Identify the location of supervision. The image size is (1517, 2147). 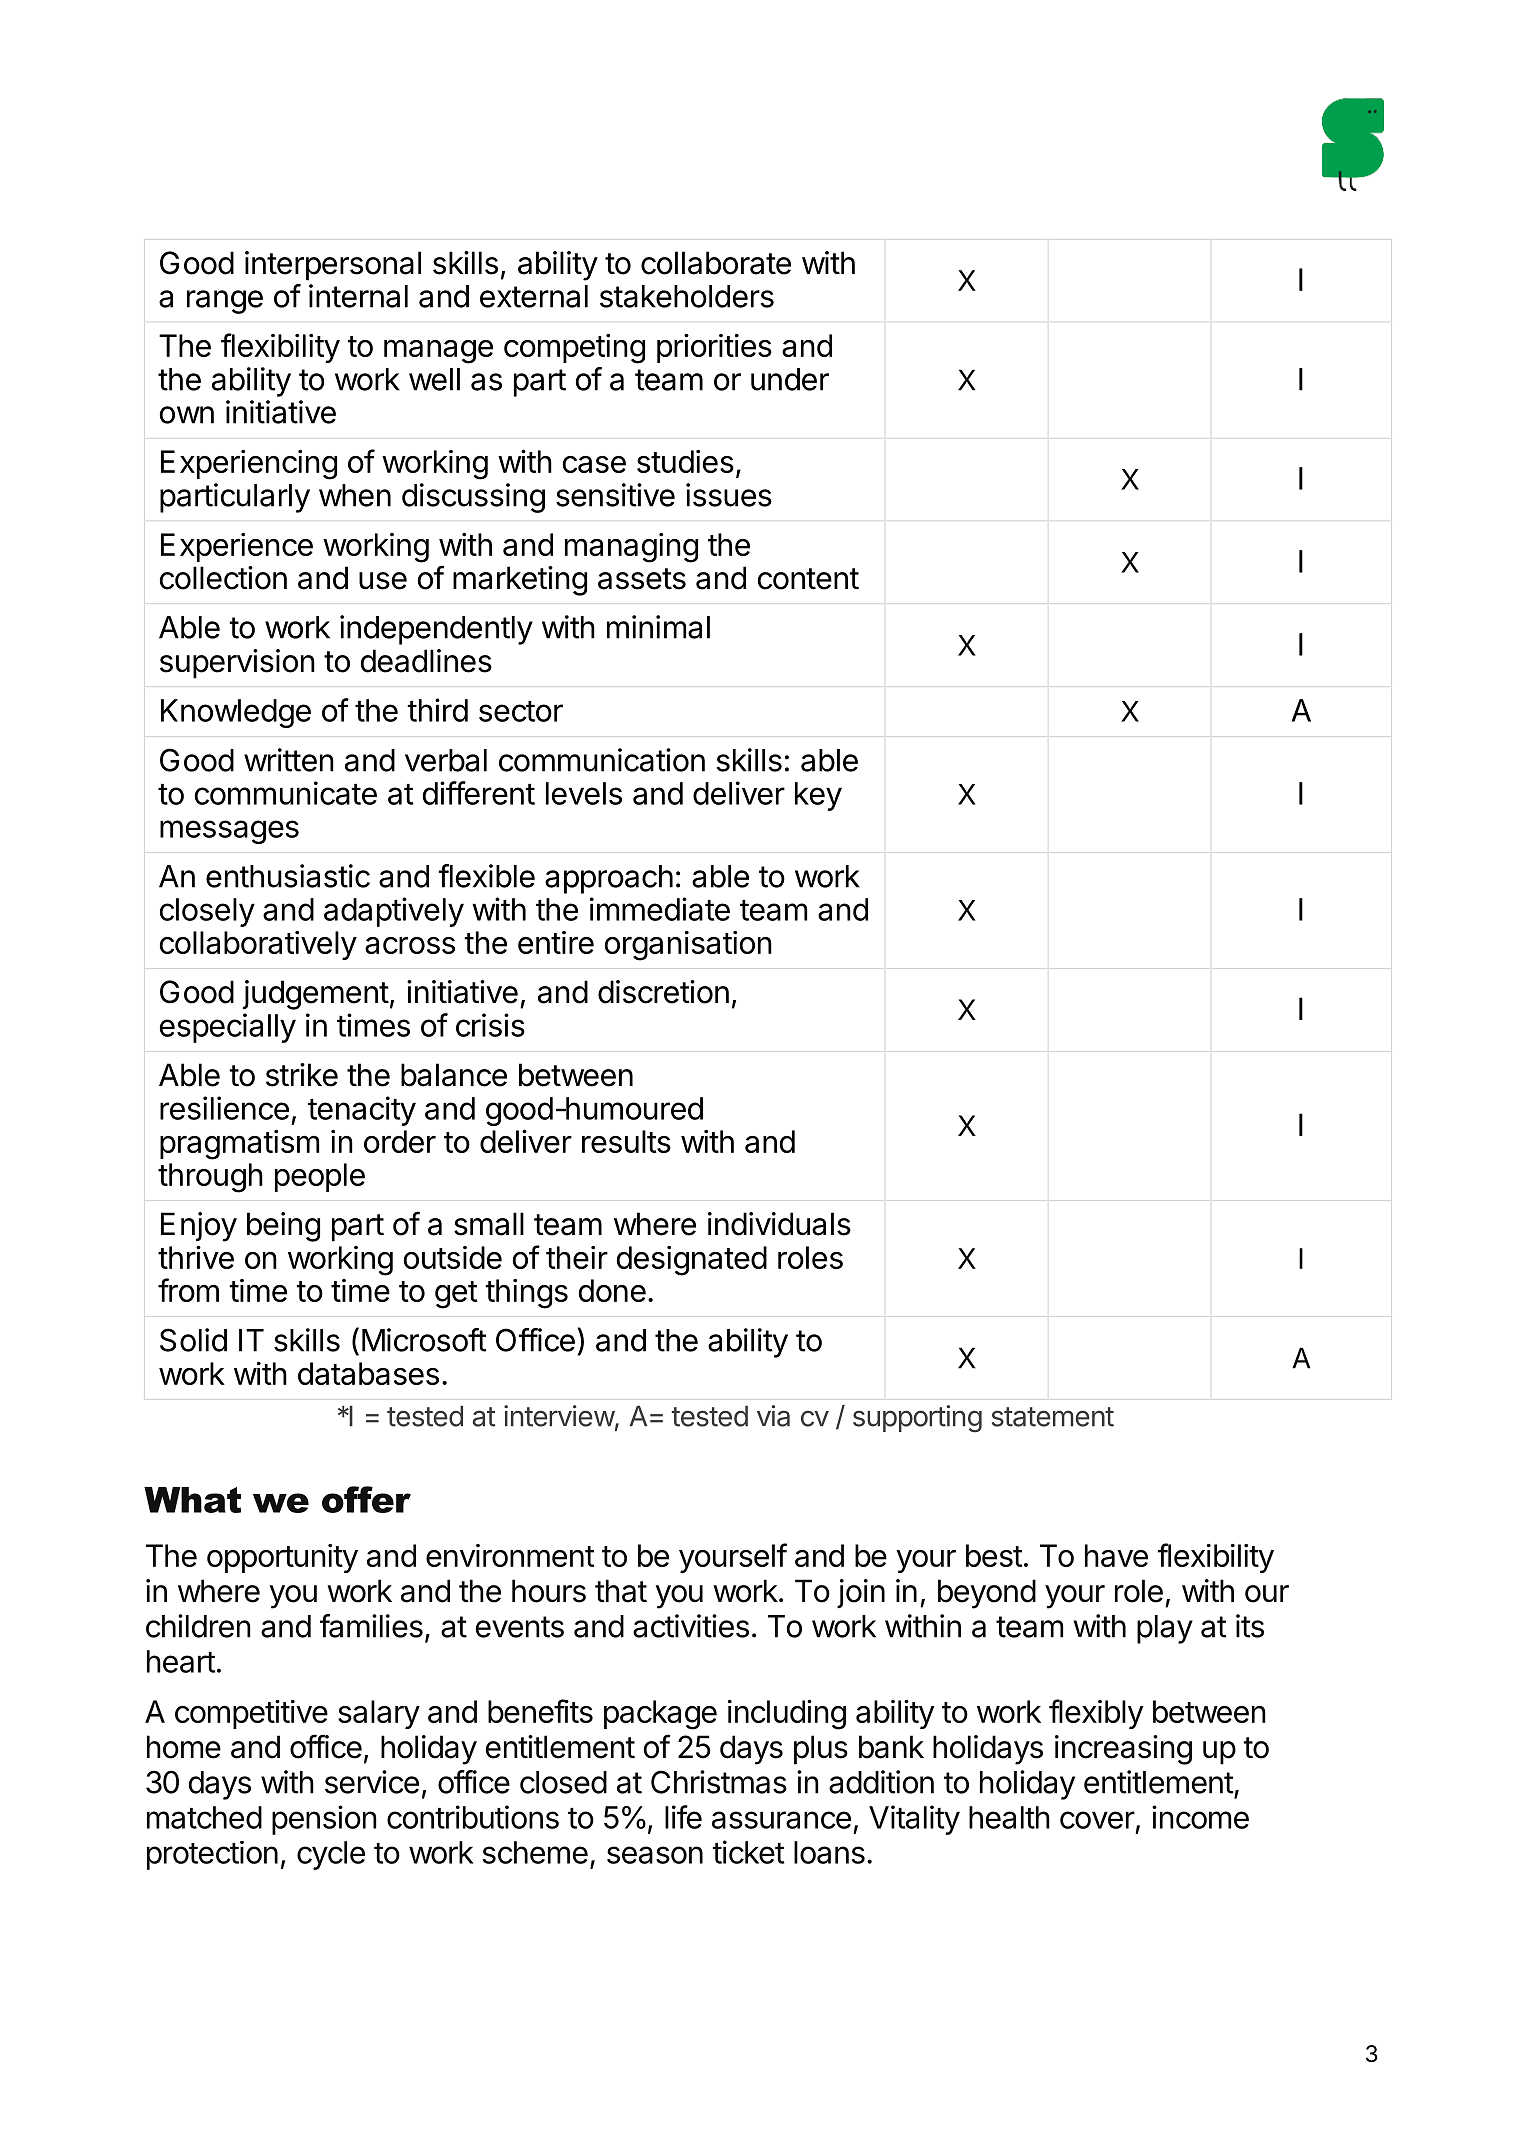
(237, 664).
